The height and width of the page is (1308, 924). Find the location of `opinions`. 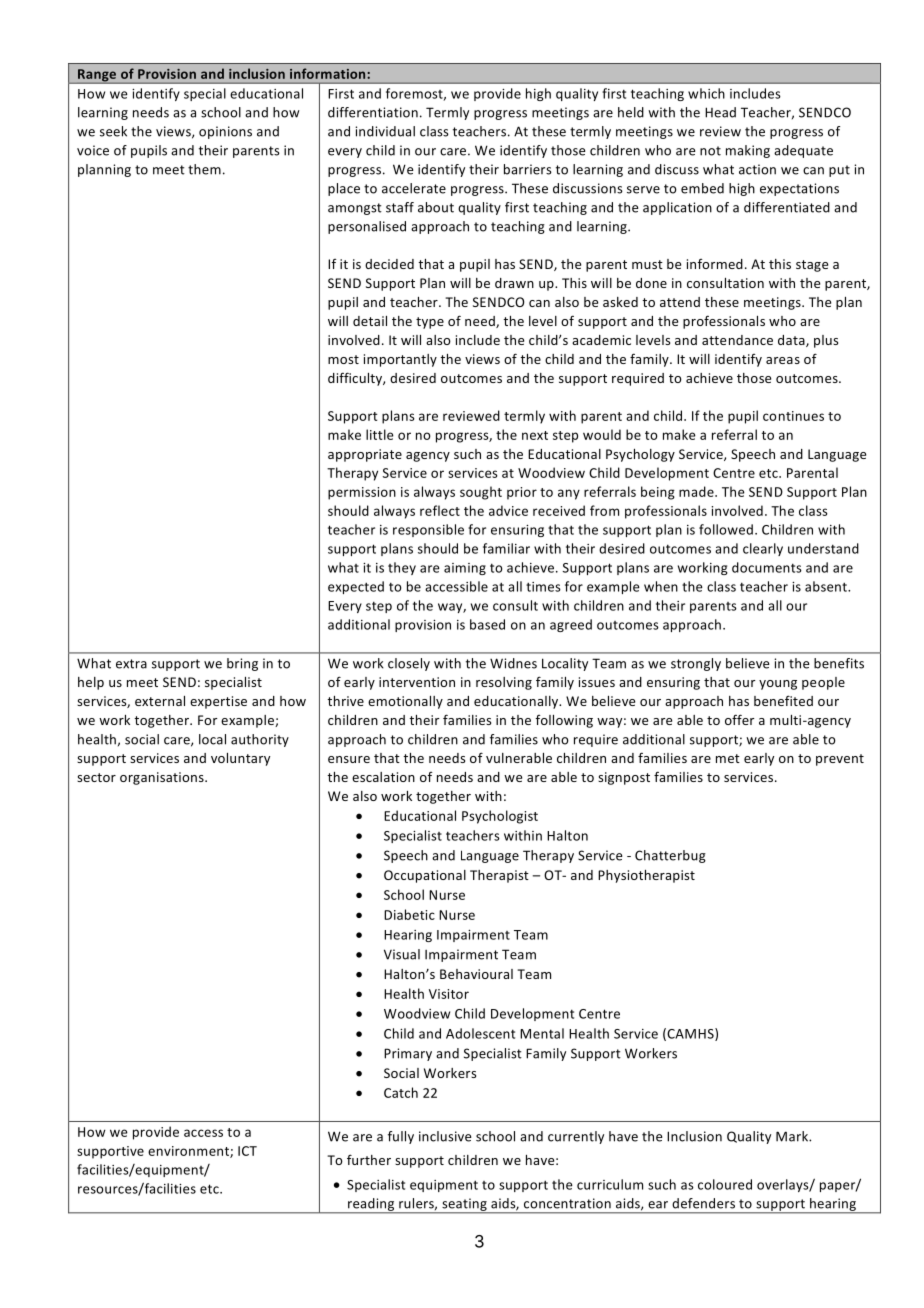

opinions is located at coordinates (225, 132).
